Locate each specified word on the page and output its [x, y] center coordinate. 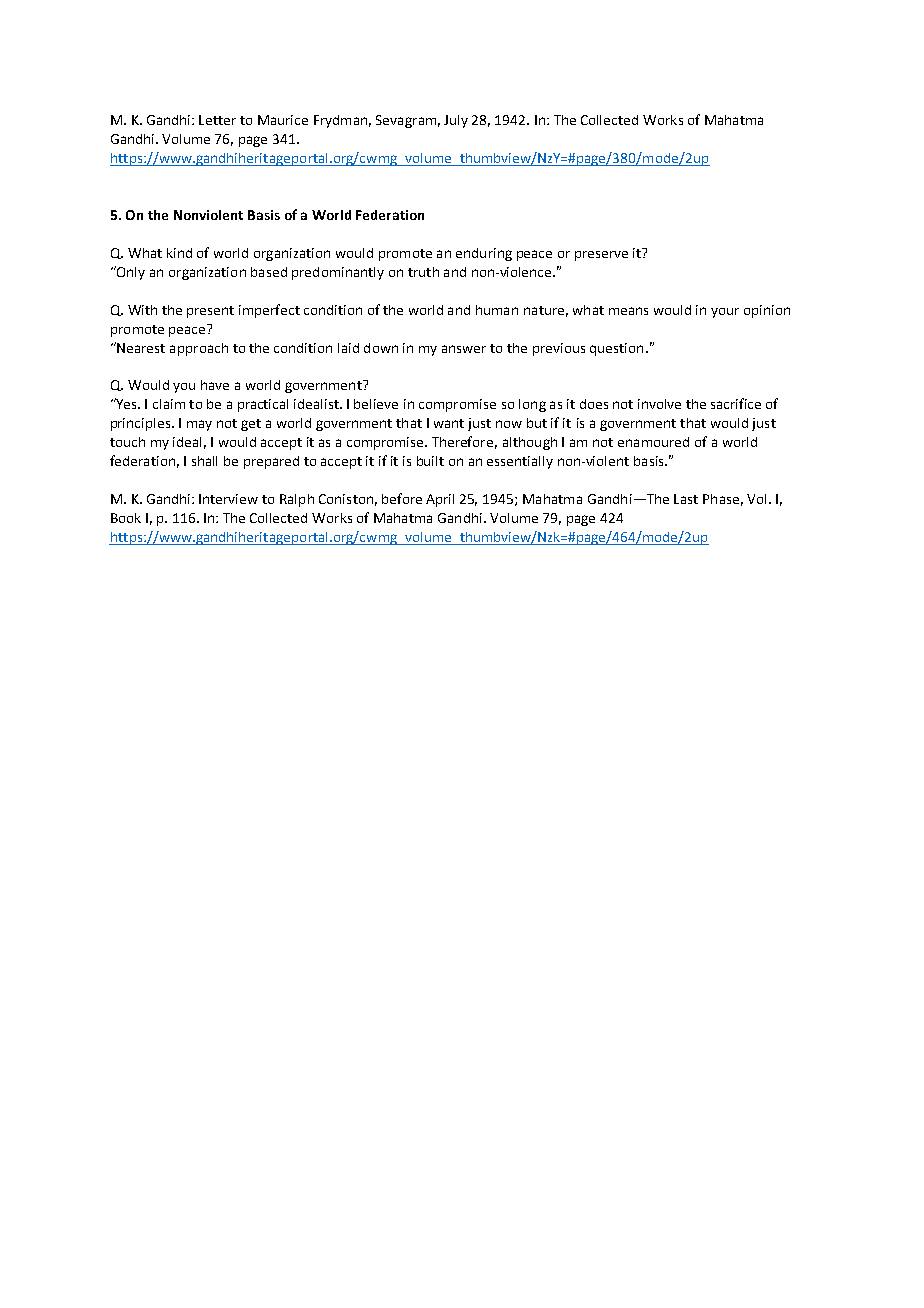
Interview [228, 499]
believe [376, 404]
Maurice [283, 120]
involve [659, 404]
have [215, 385]
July [456, 121]
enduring [484, 254]
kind [179, 253]
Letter [217, 120]
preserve [601, 256]
